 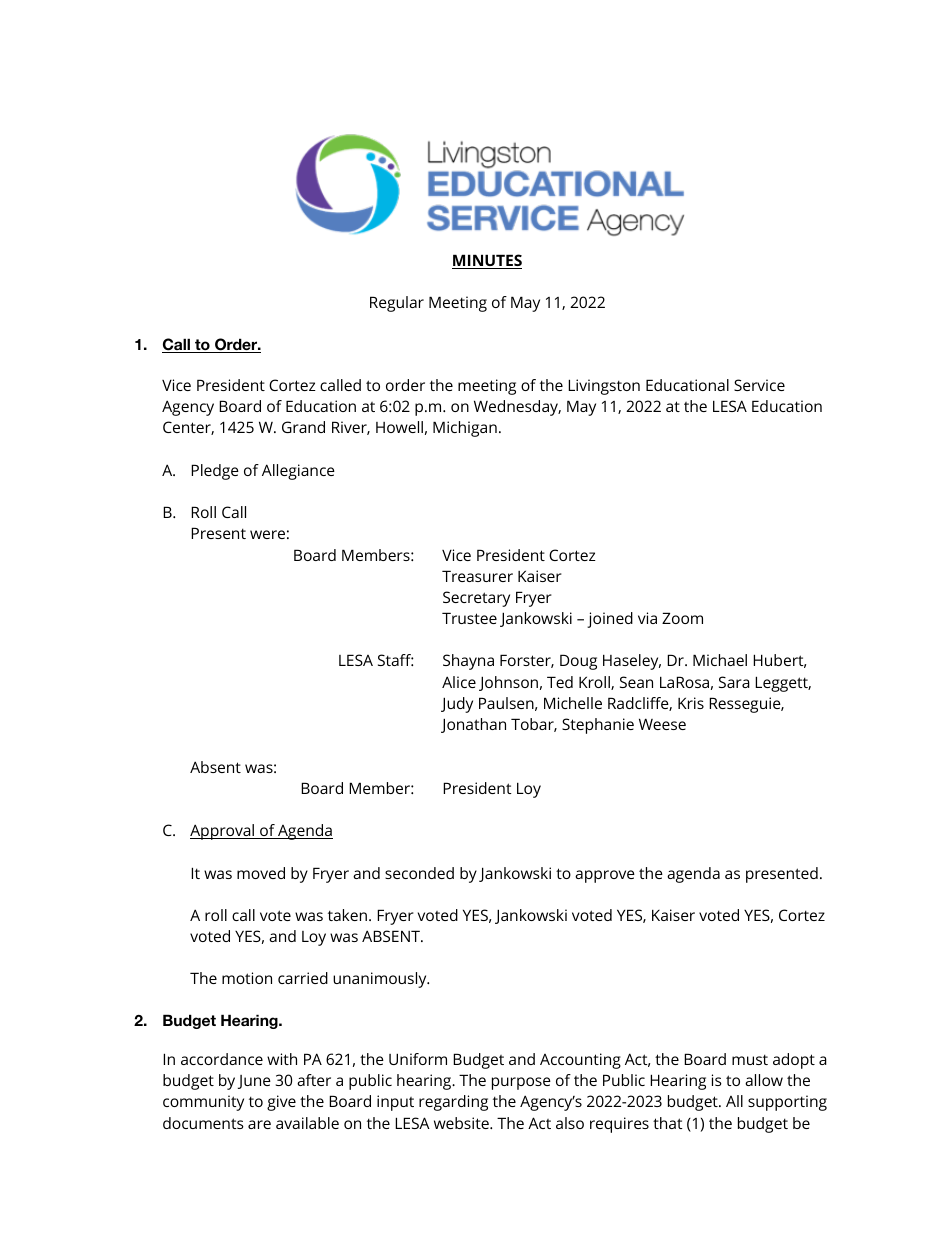 I want to click on Sara, so click(x=734, y=682).
